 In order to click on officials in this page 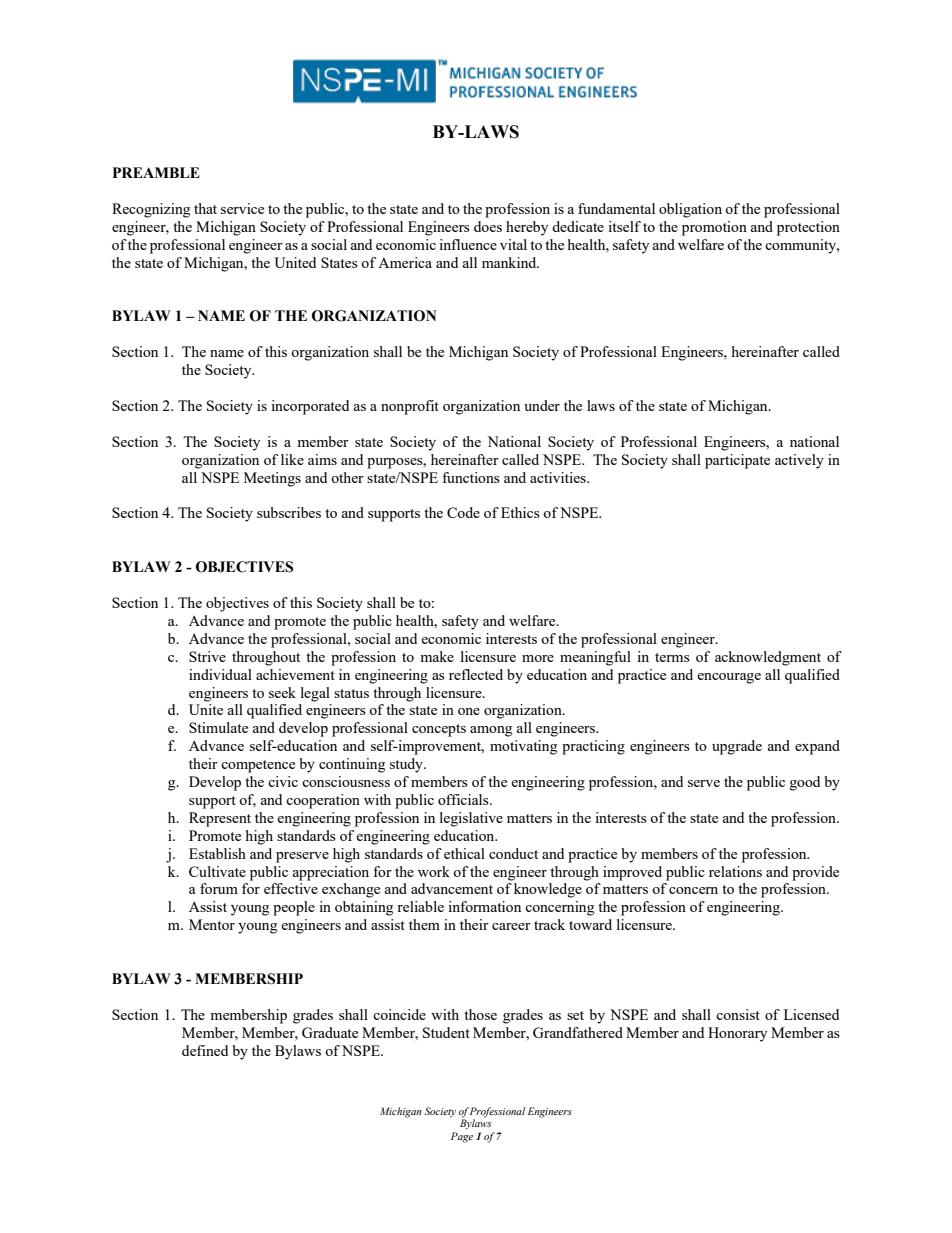, I will do `click(464, 799)`.
